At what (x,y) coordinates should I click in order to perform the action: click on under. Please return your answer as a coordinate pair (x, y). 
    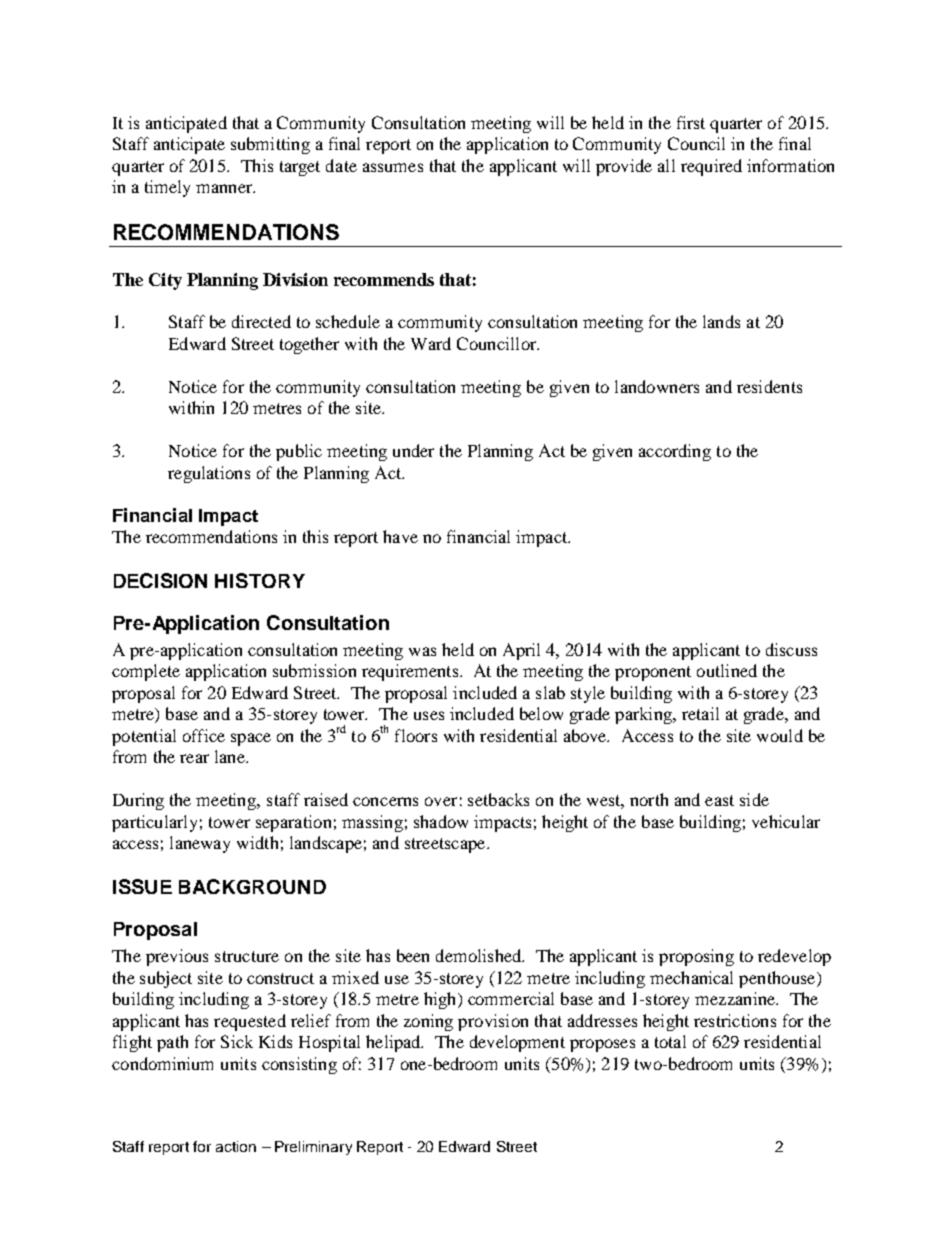
    Looking at the image, I should click on (413, 450).
